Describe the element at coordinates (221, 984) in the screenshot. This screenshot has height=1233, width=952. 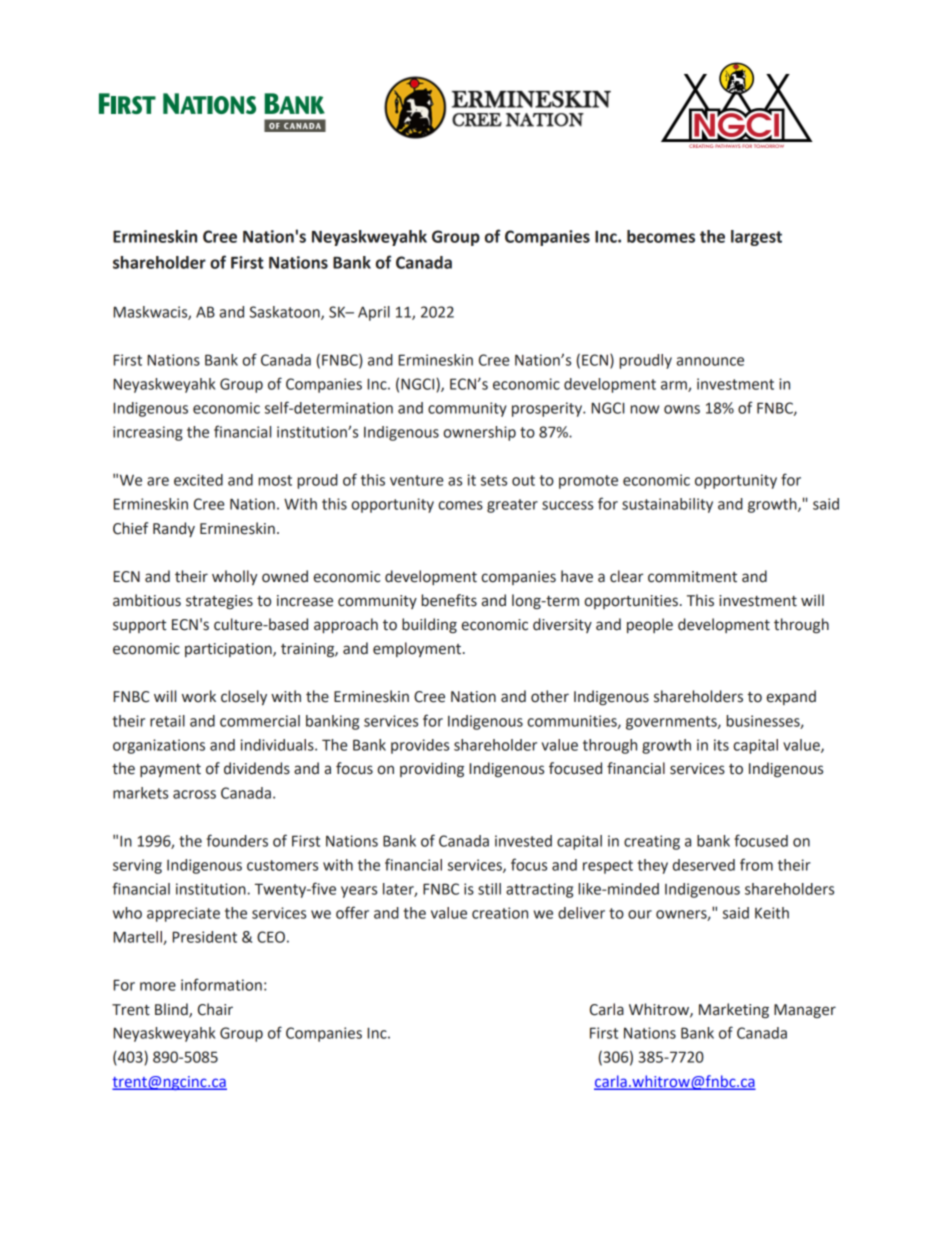
I see `information` at that location.
